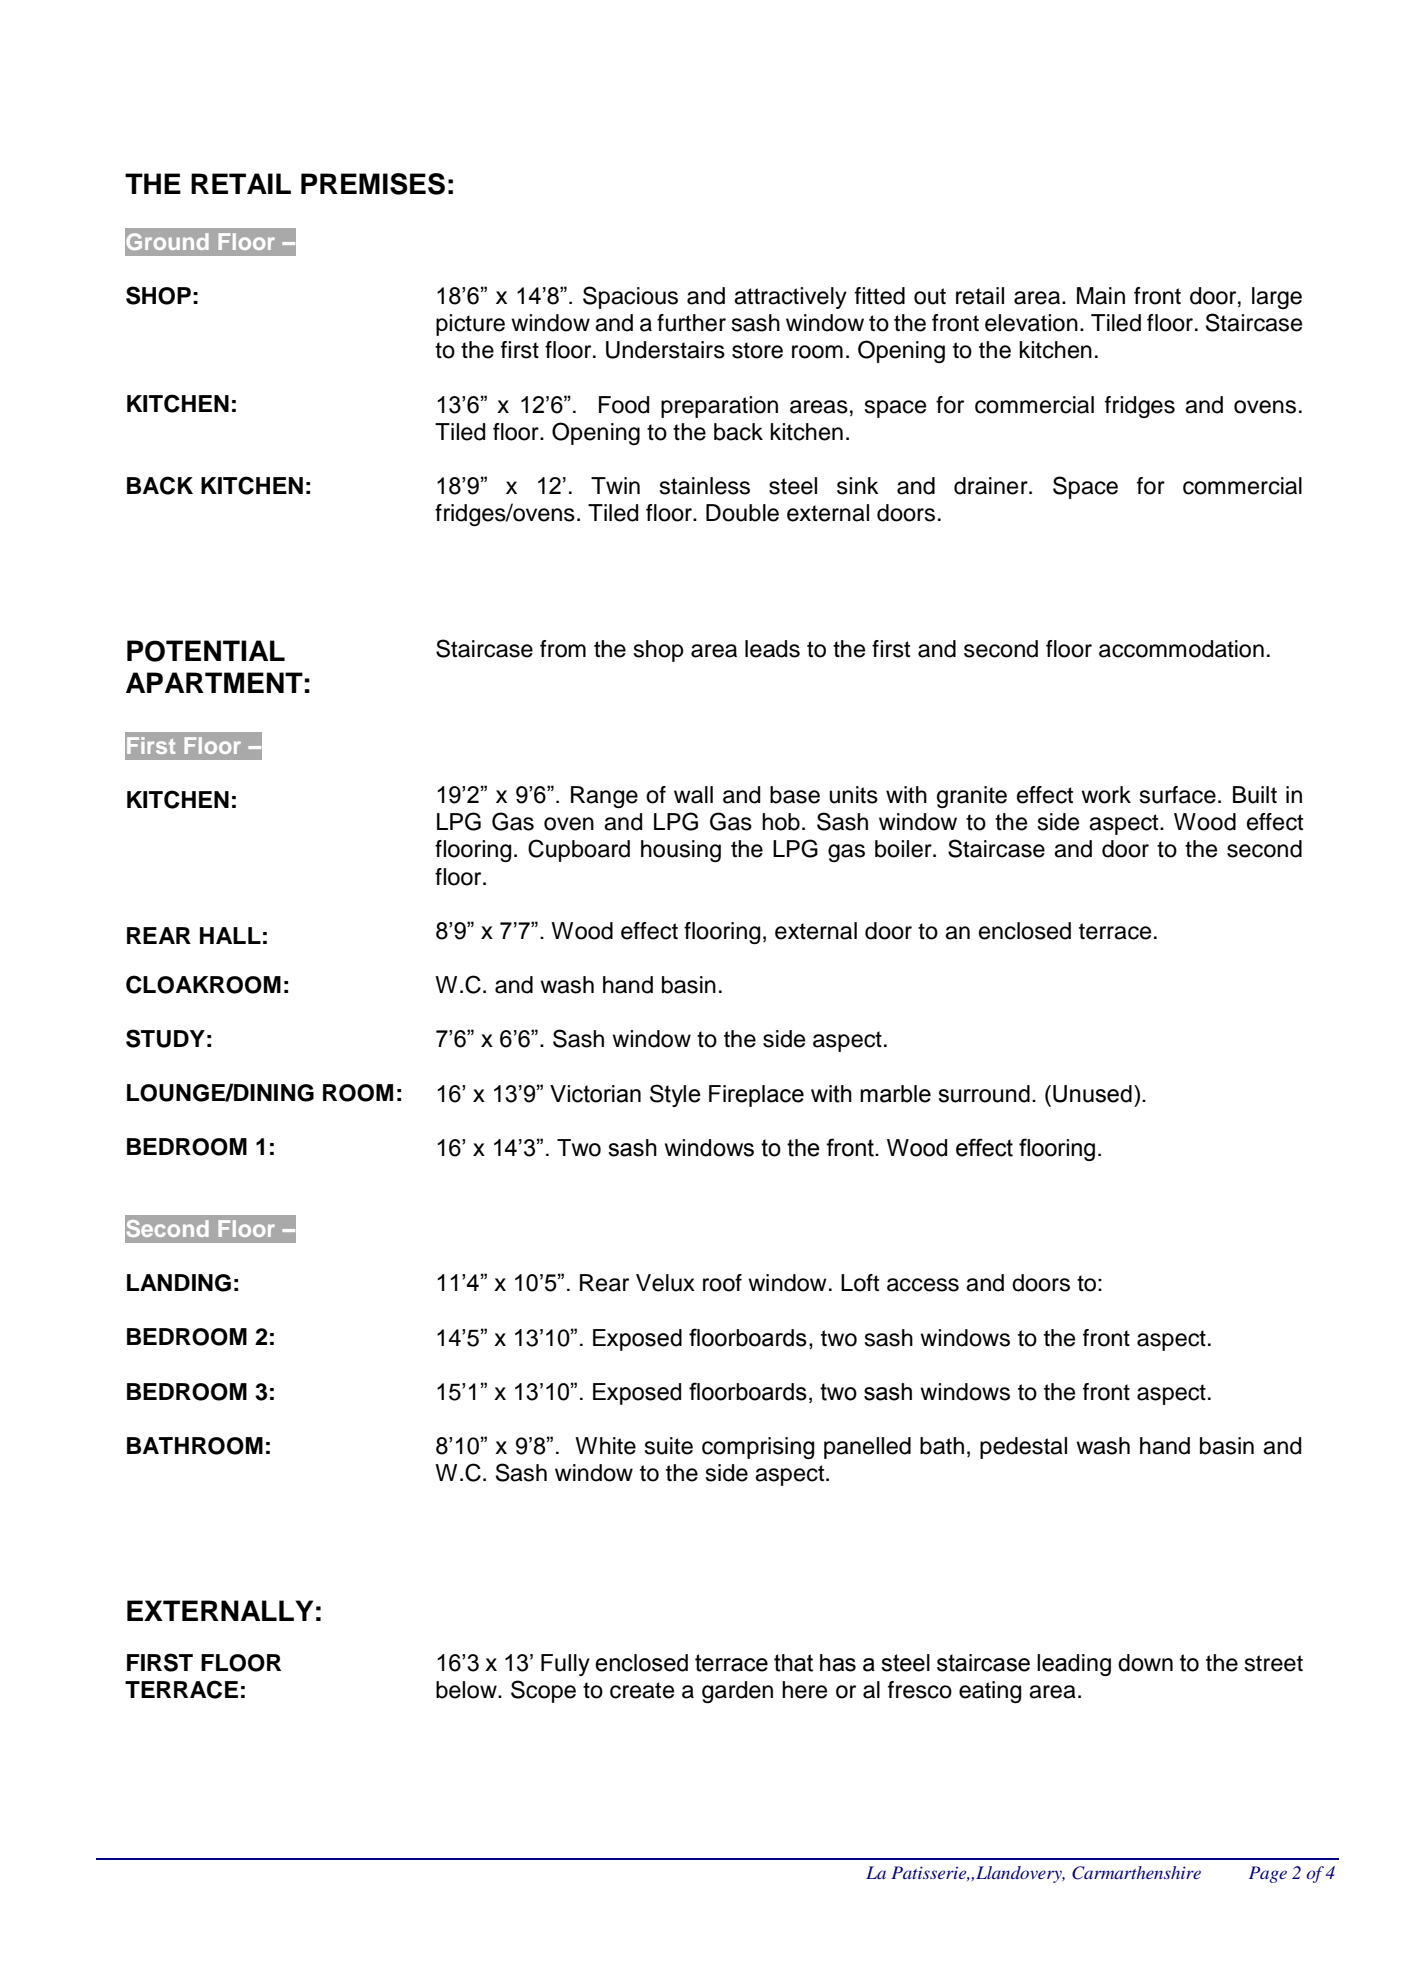  Describe the element at coordinates (373, 184) in the document. I see `PREMISES` at that location.
